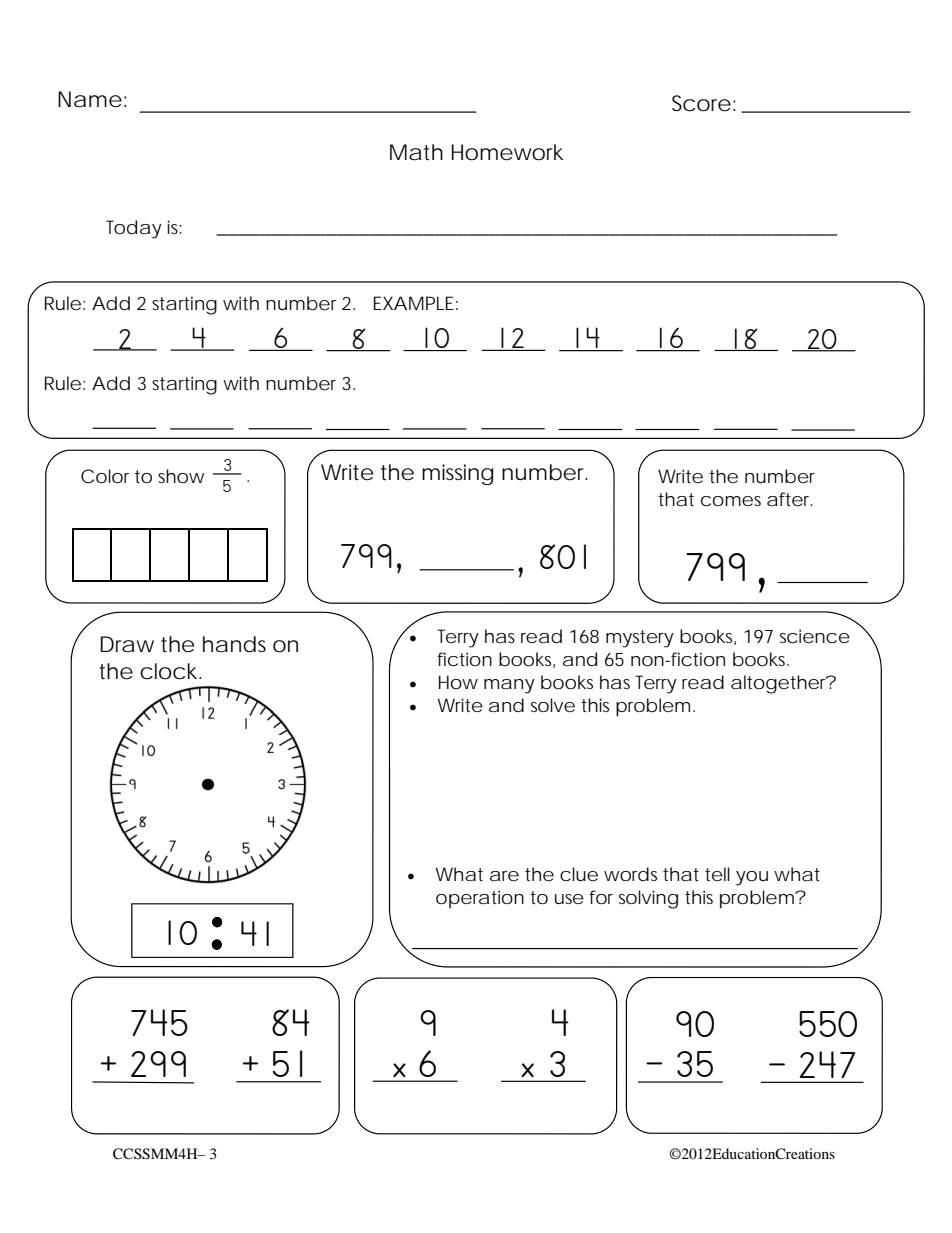 This image has height=1233, width=952. Describe the element at coordinates (416, 152) in the image. I see `Math` at that location.
